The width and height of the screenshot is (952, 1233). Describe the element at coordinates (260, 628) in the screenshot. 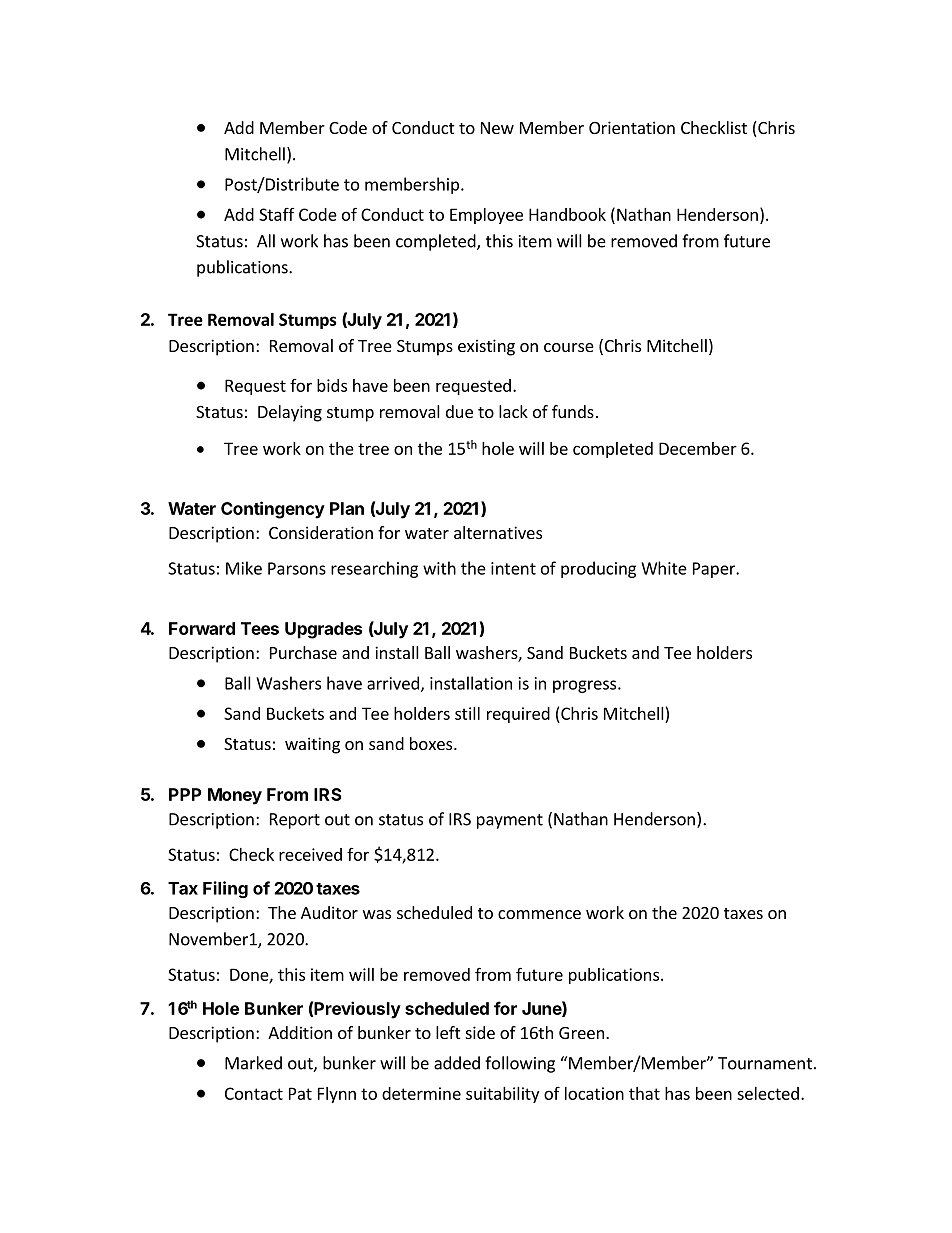

I see `Tees` at that location.
